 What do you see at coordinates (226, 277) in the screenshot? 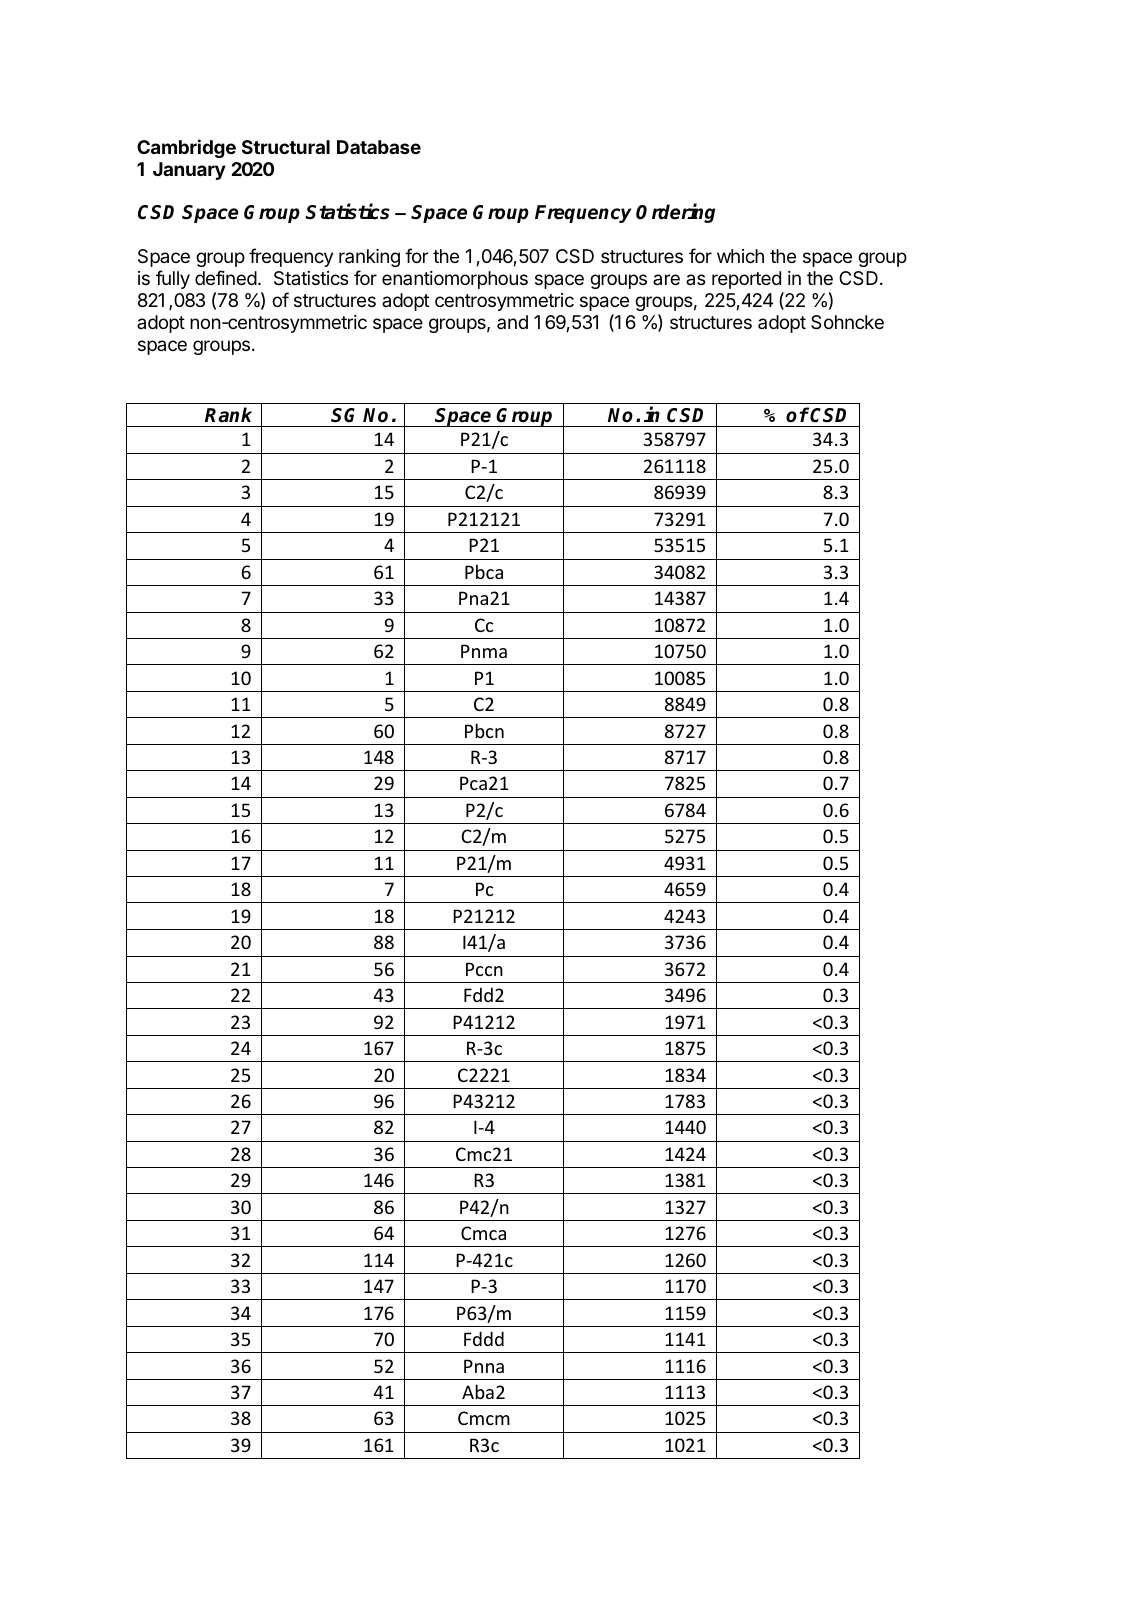
I see `defined` at bounding box center [226, 277].
